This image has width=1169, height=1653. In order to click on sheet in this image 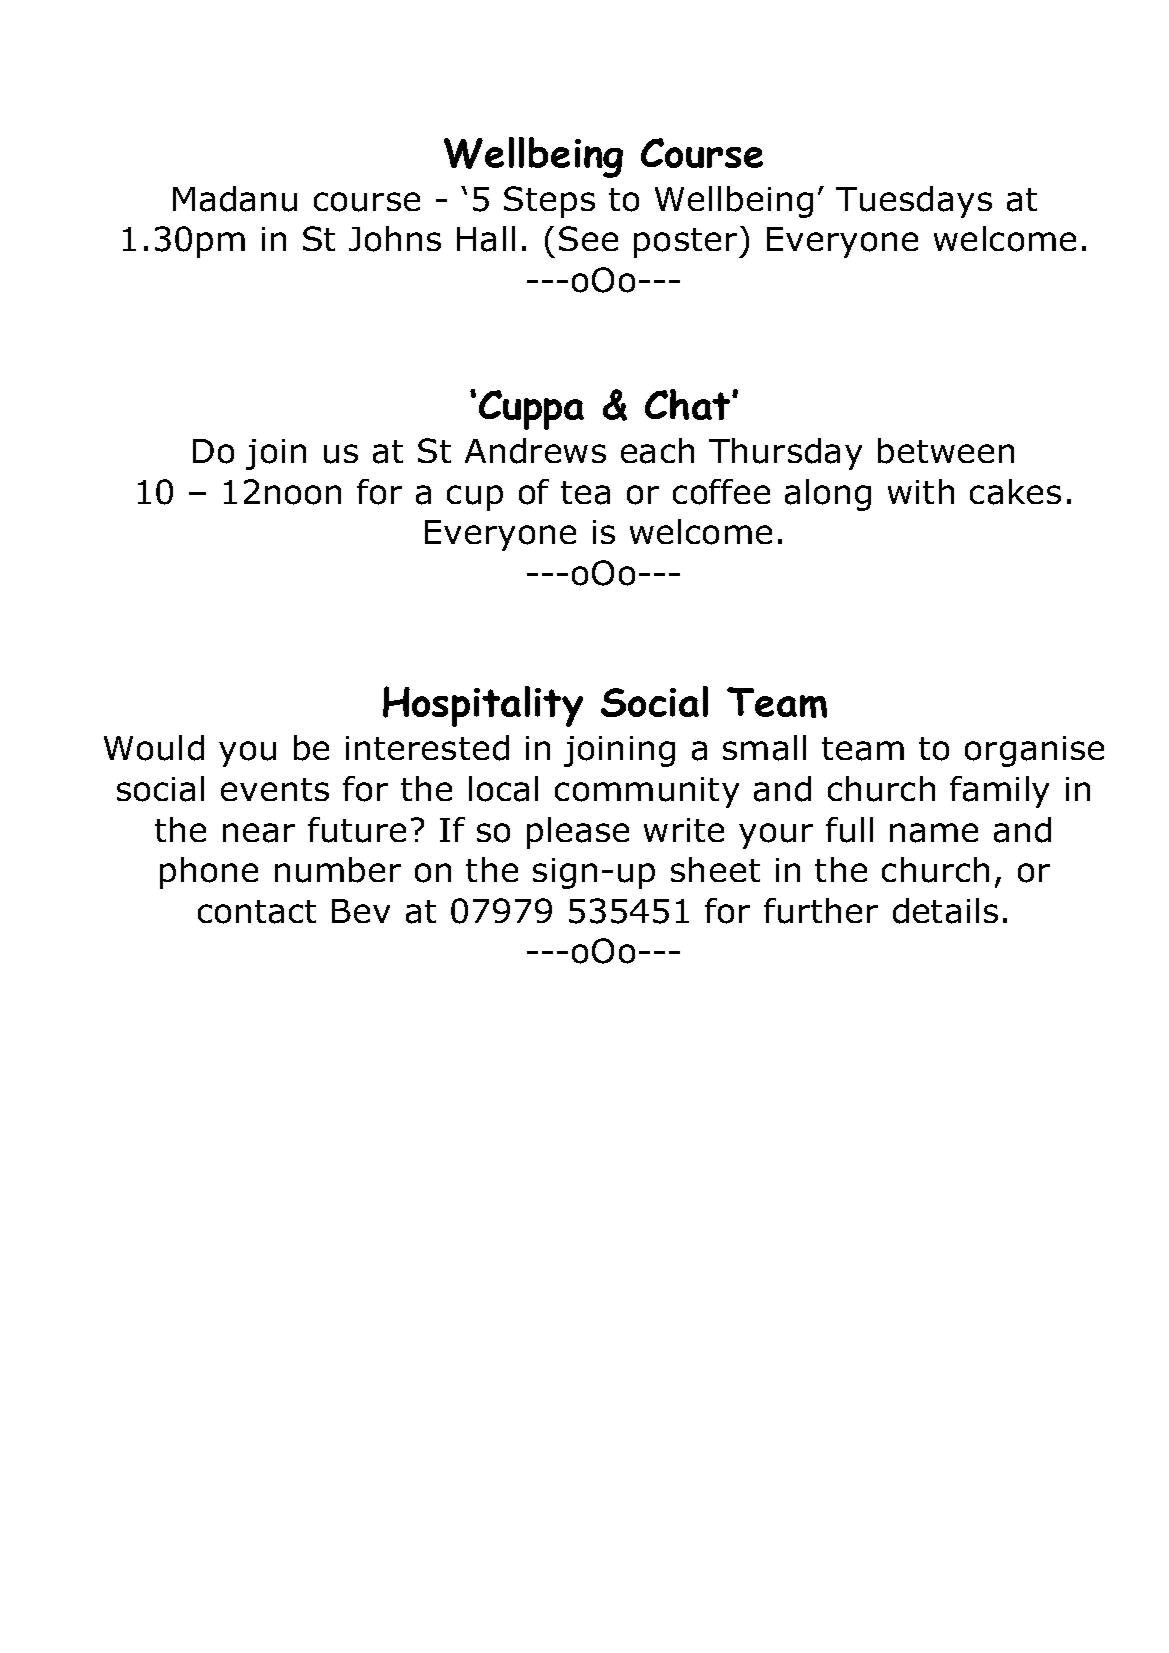, I will do `click(715, 869)`.
